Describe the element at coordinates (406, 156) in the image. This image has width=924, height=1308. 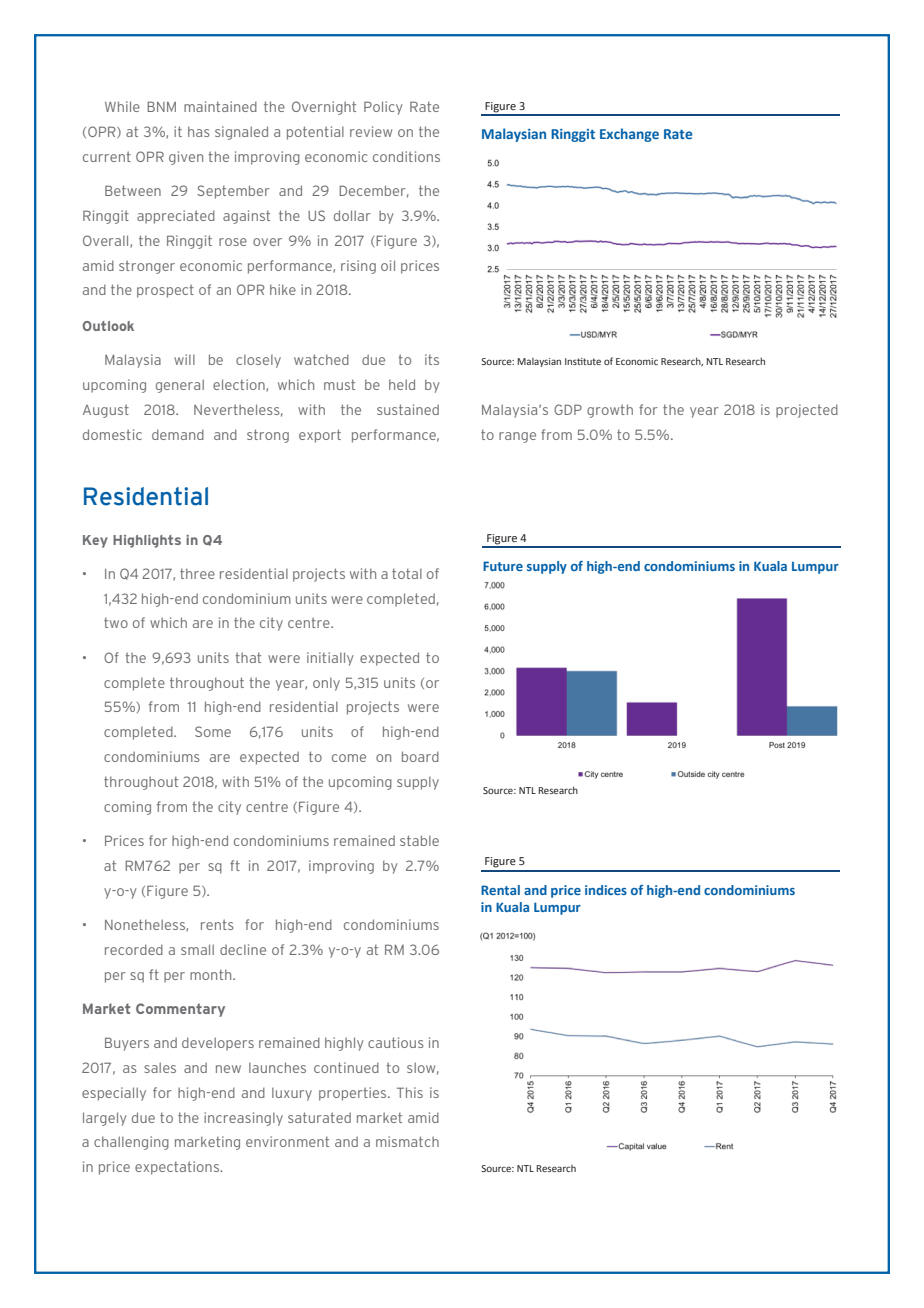
I see `conditions` at that location.
